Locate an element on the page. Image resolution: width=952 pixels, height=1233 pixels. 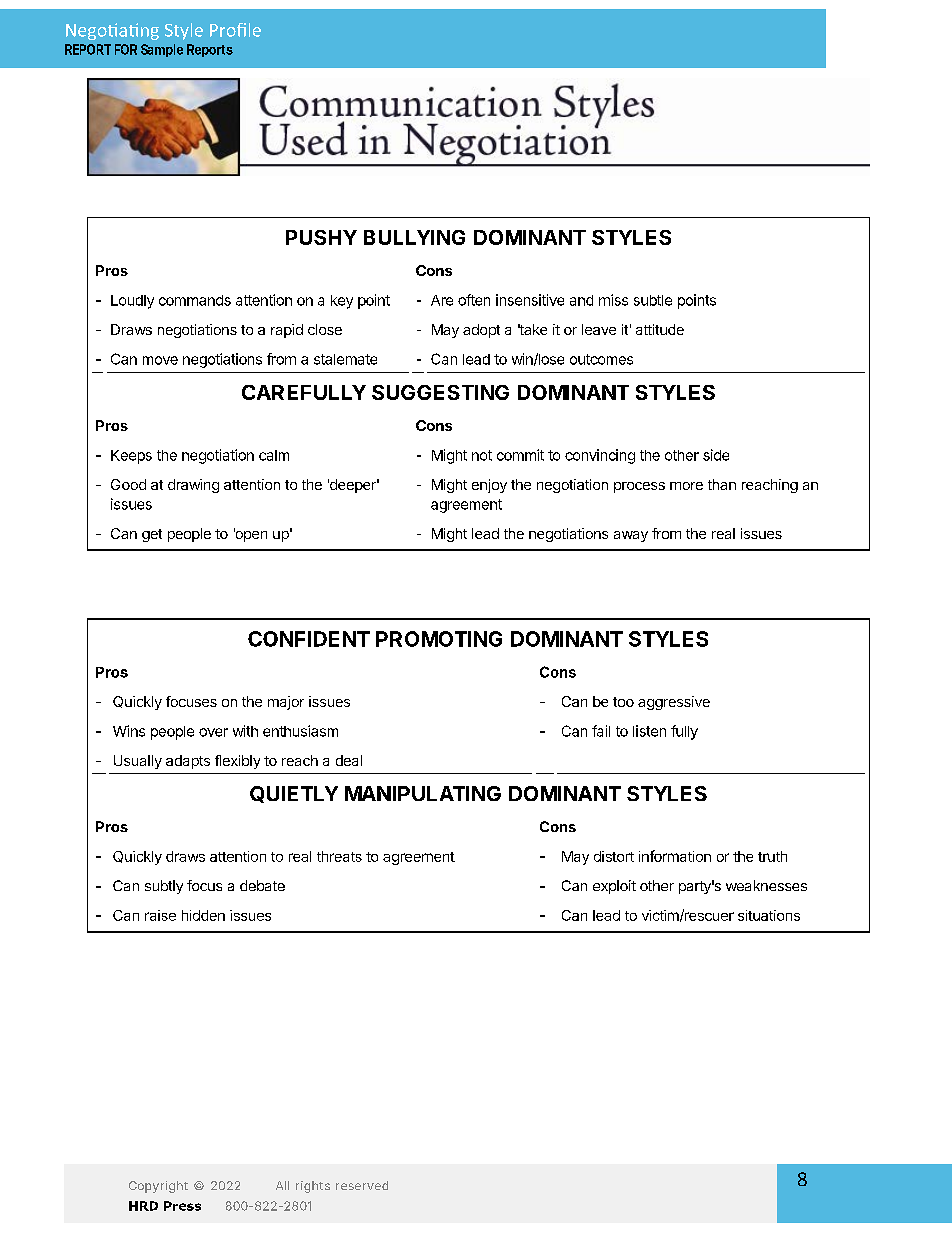
BULLYING is located at coordinates (414, 237).
